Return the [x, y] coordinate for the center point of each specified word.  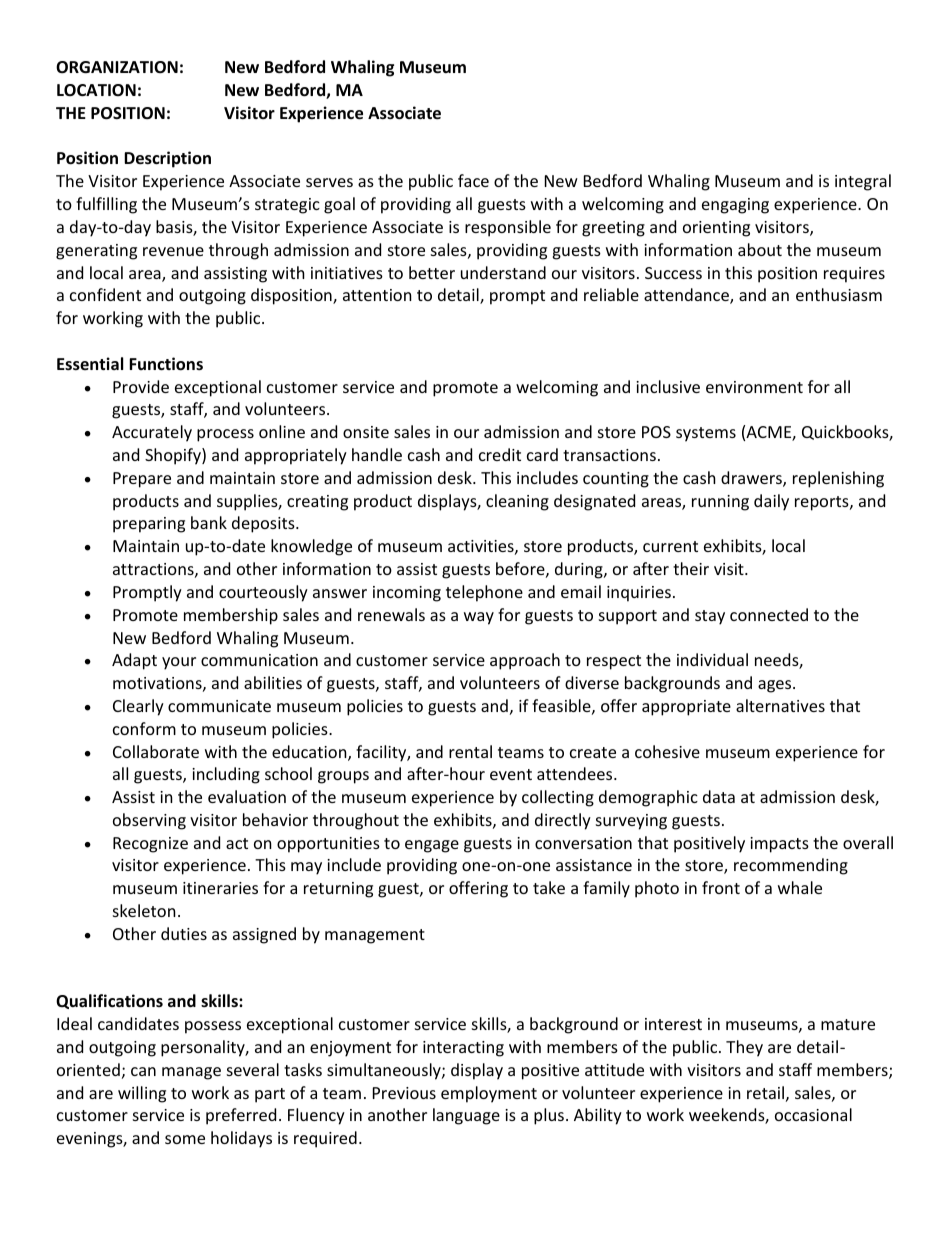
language [466, 1116]
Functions [166, 364]
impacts [779, 845]
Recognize [150, 845]
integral [863, 182]
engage [432, 846]
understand [503, 272]
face [473, 180]
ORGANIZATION [117, 67]
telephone [484, 593]
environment [754, 387]
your [179, 663]
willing [142, 1094]
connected [769, 614]
